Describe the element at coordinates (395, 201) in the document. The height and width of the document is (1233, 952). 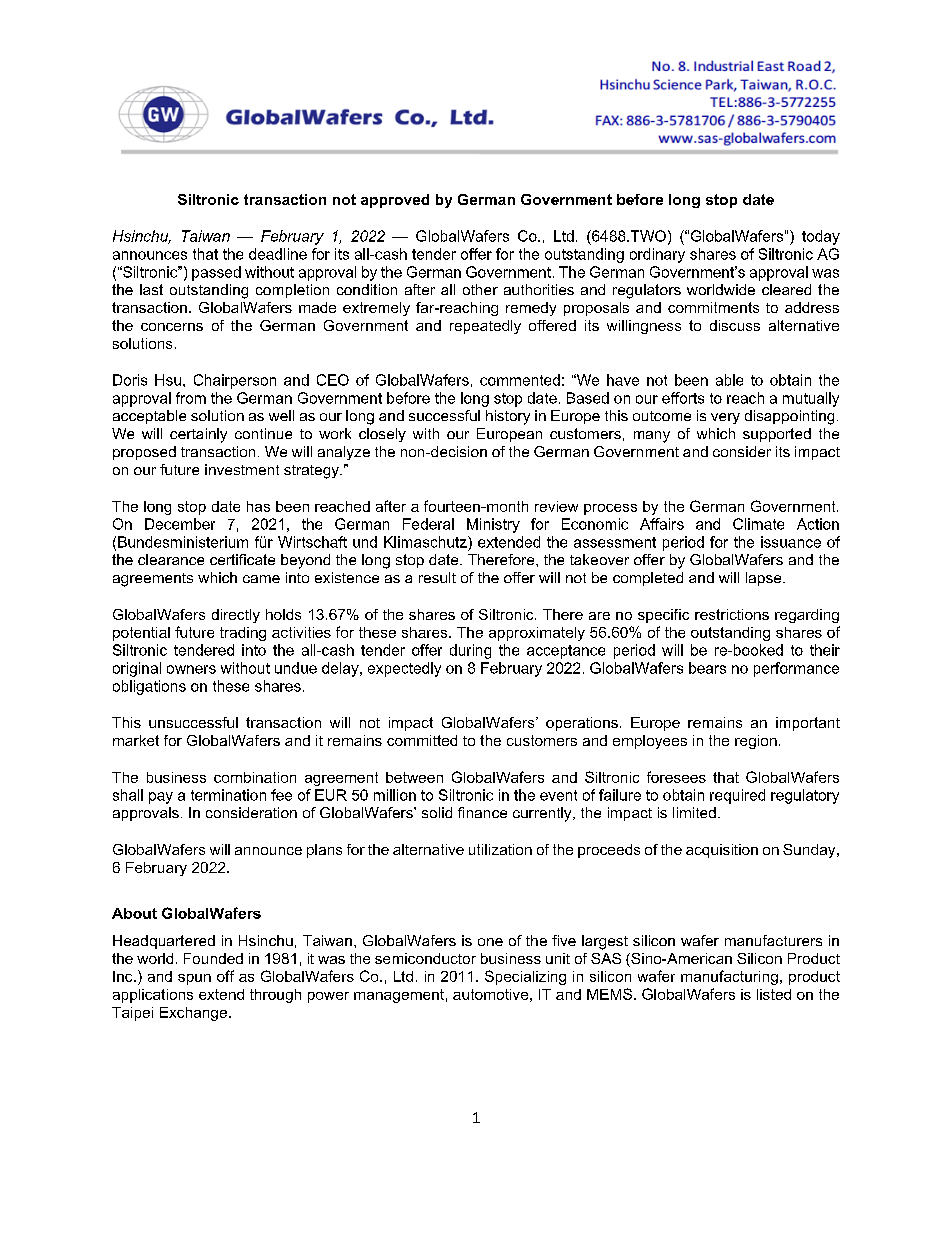
I see `approved` at that location.
